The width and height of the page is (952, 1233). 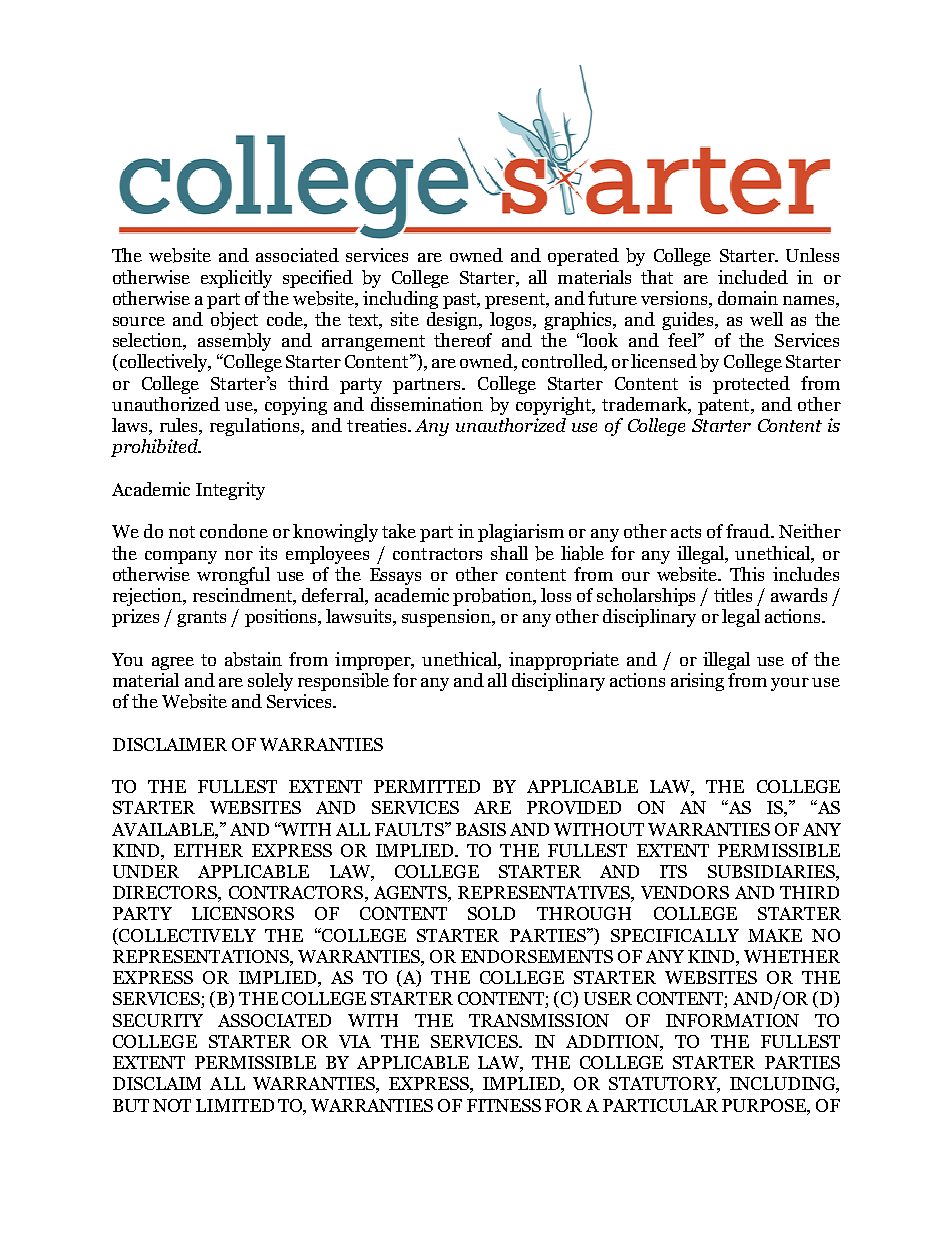 What do you see at coordinates (494, 597) in the page?
I see `probation` at bounding box center [494, 597].
